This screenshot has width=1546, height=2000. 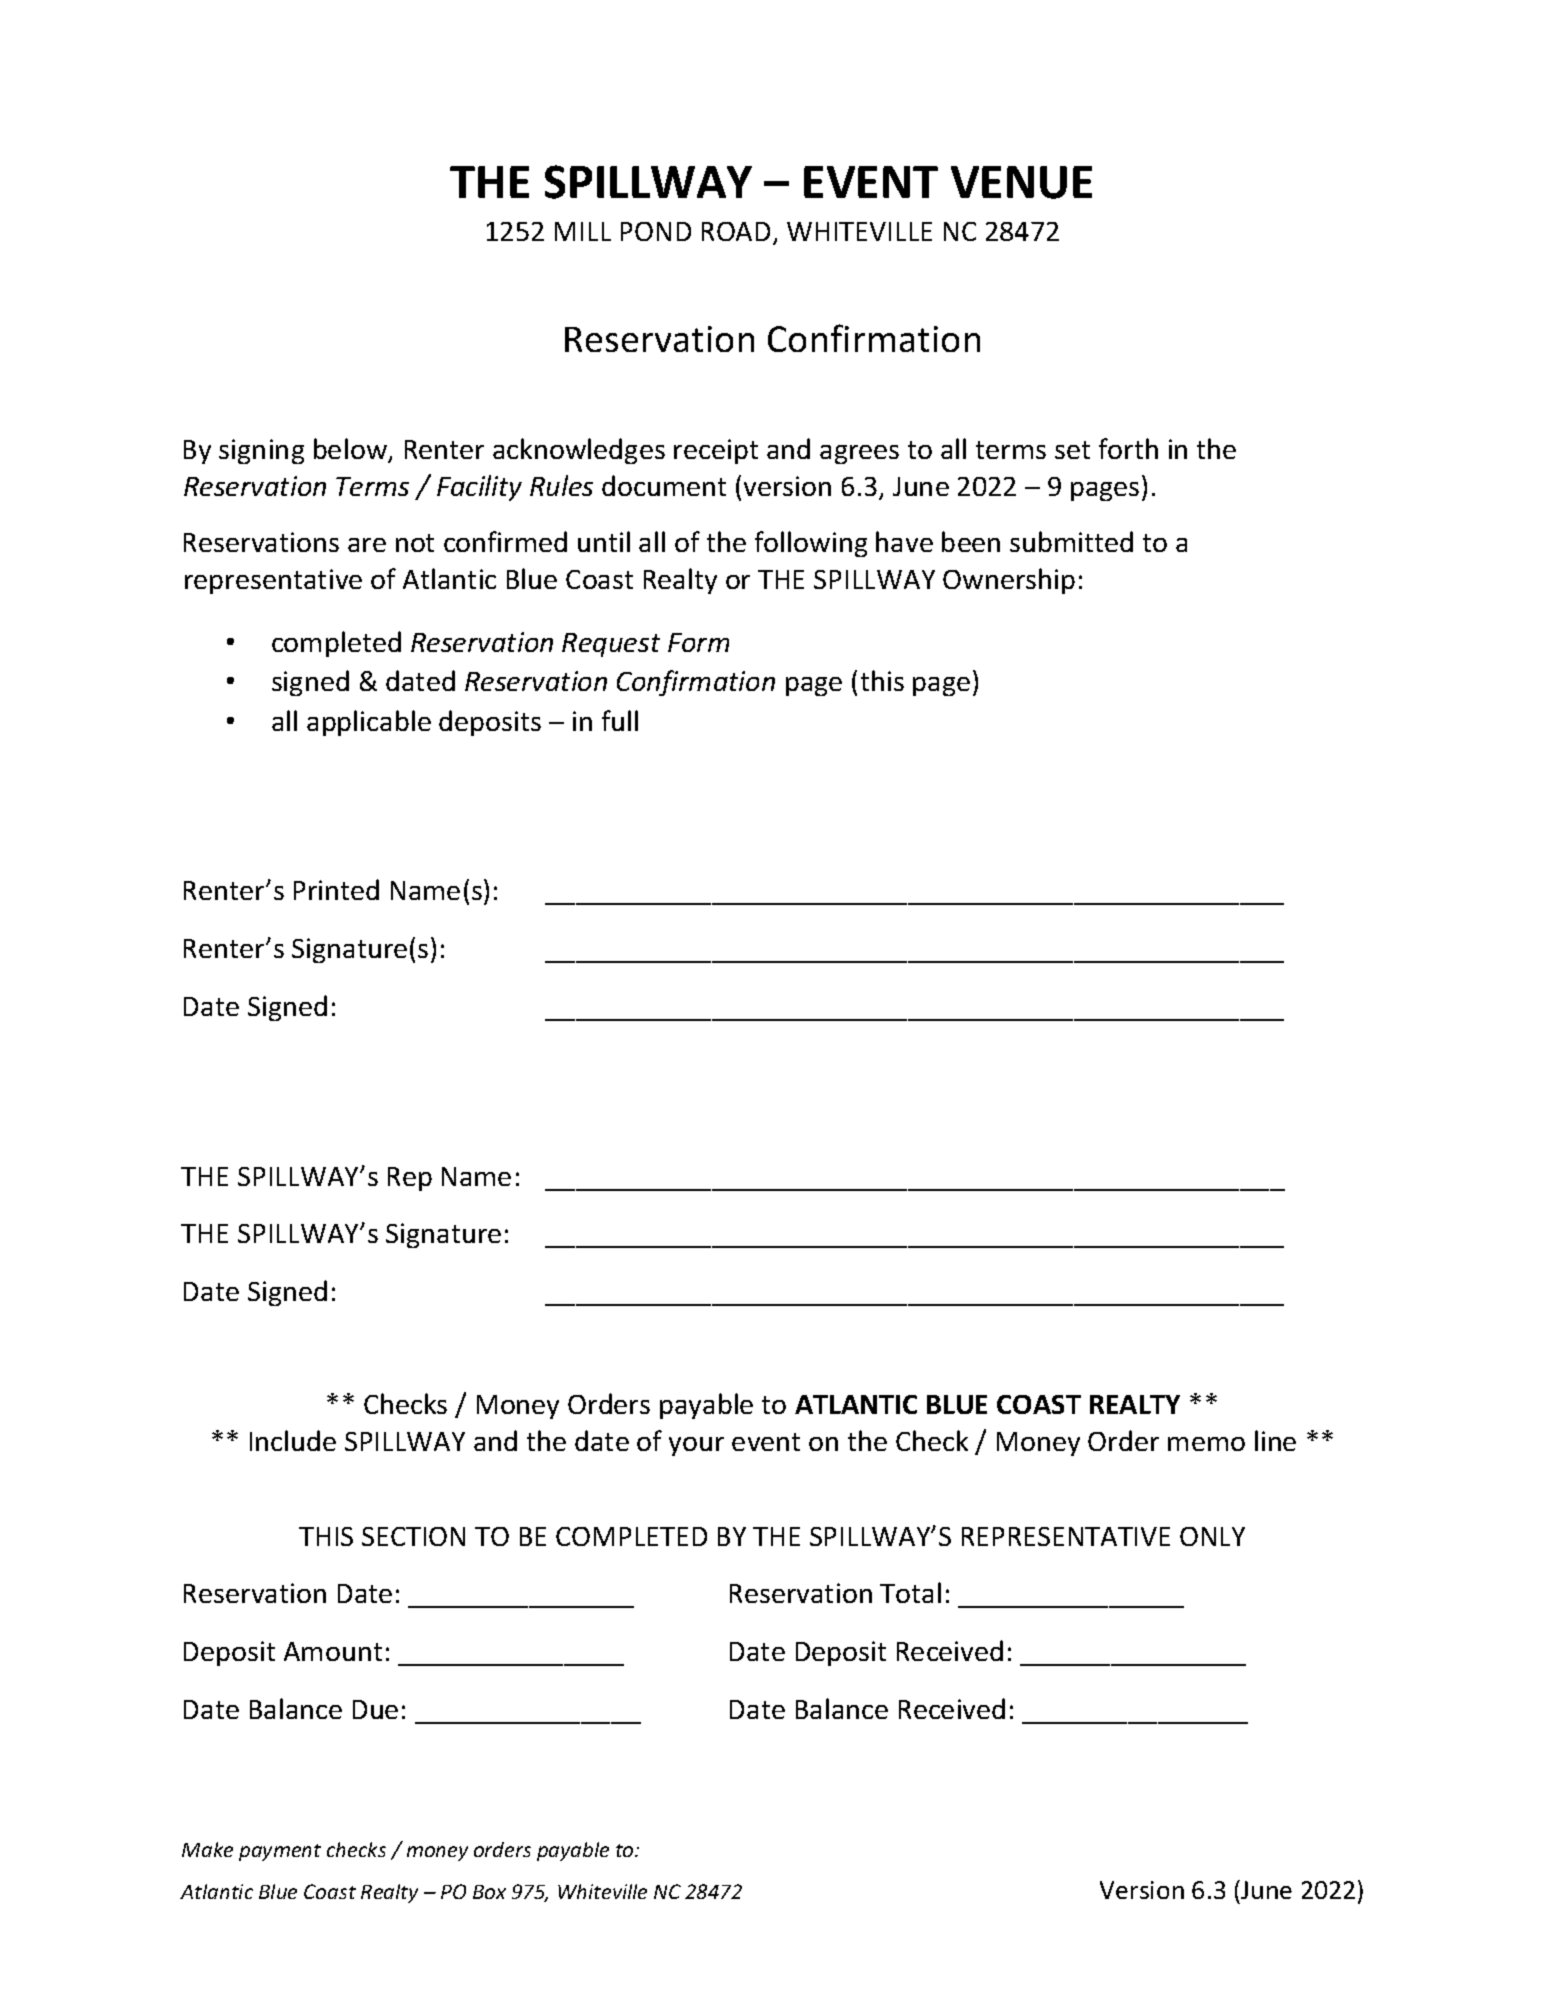 What do you see at coordinates (1021, 182) in the screenshot?
I see `VENUE` at bounding box center [1021, 182].
